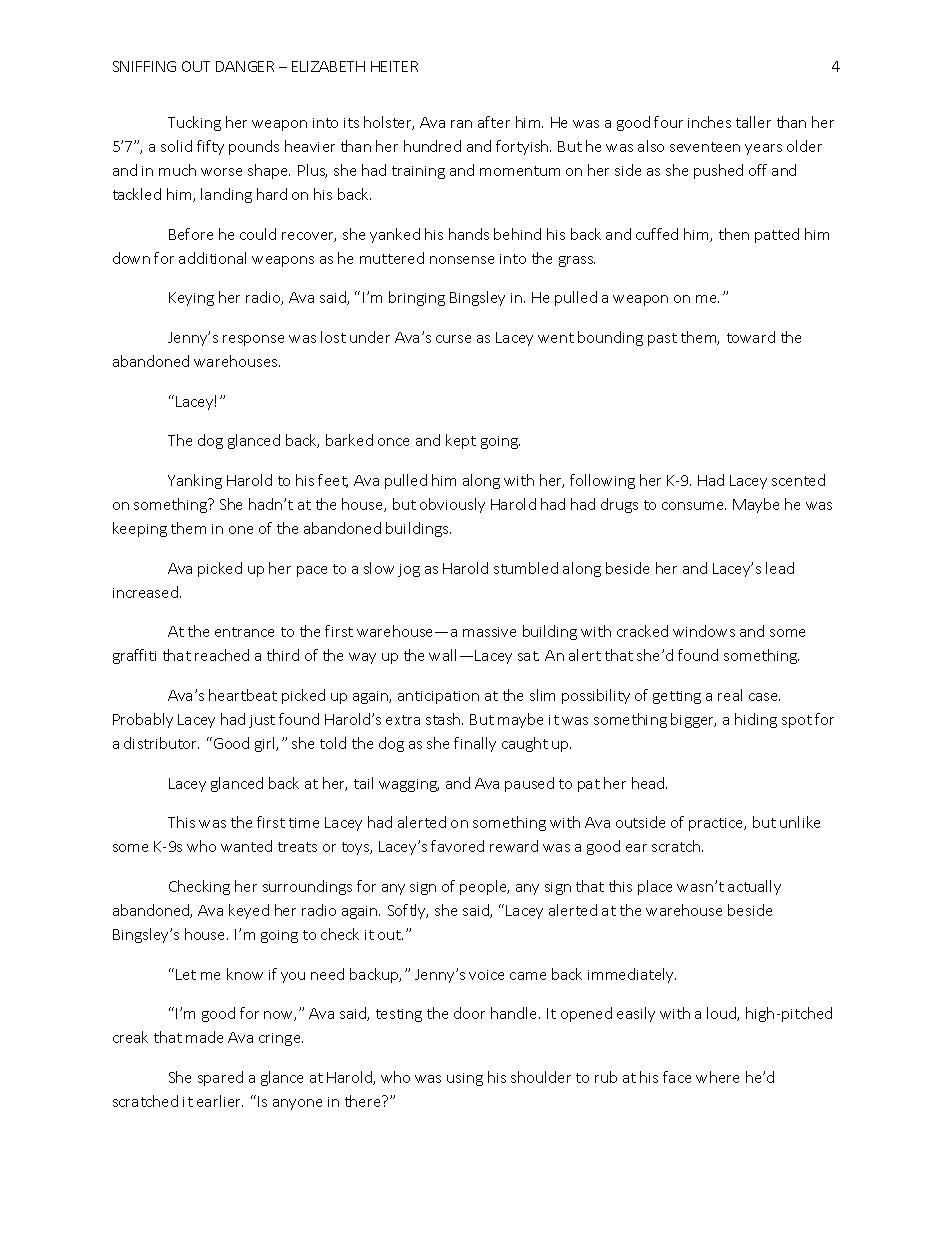 The width and height of the screenshot is (952, 1233). I want to click on after, so click(494, 122).
